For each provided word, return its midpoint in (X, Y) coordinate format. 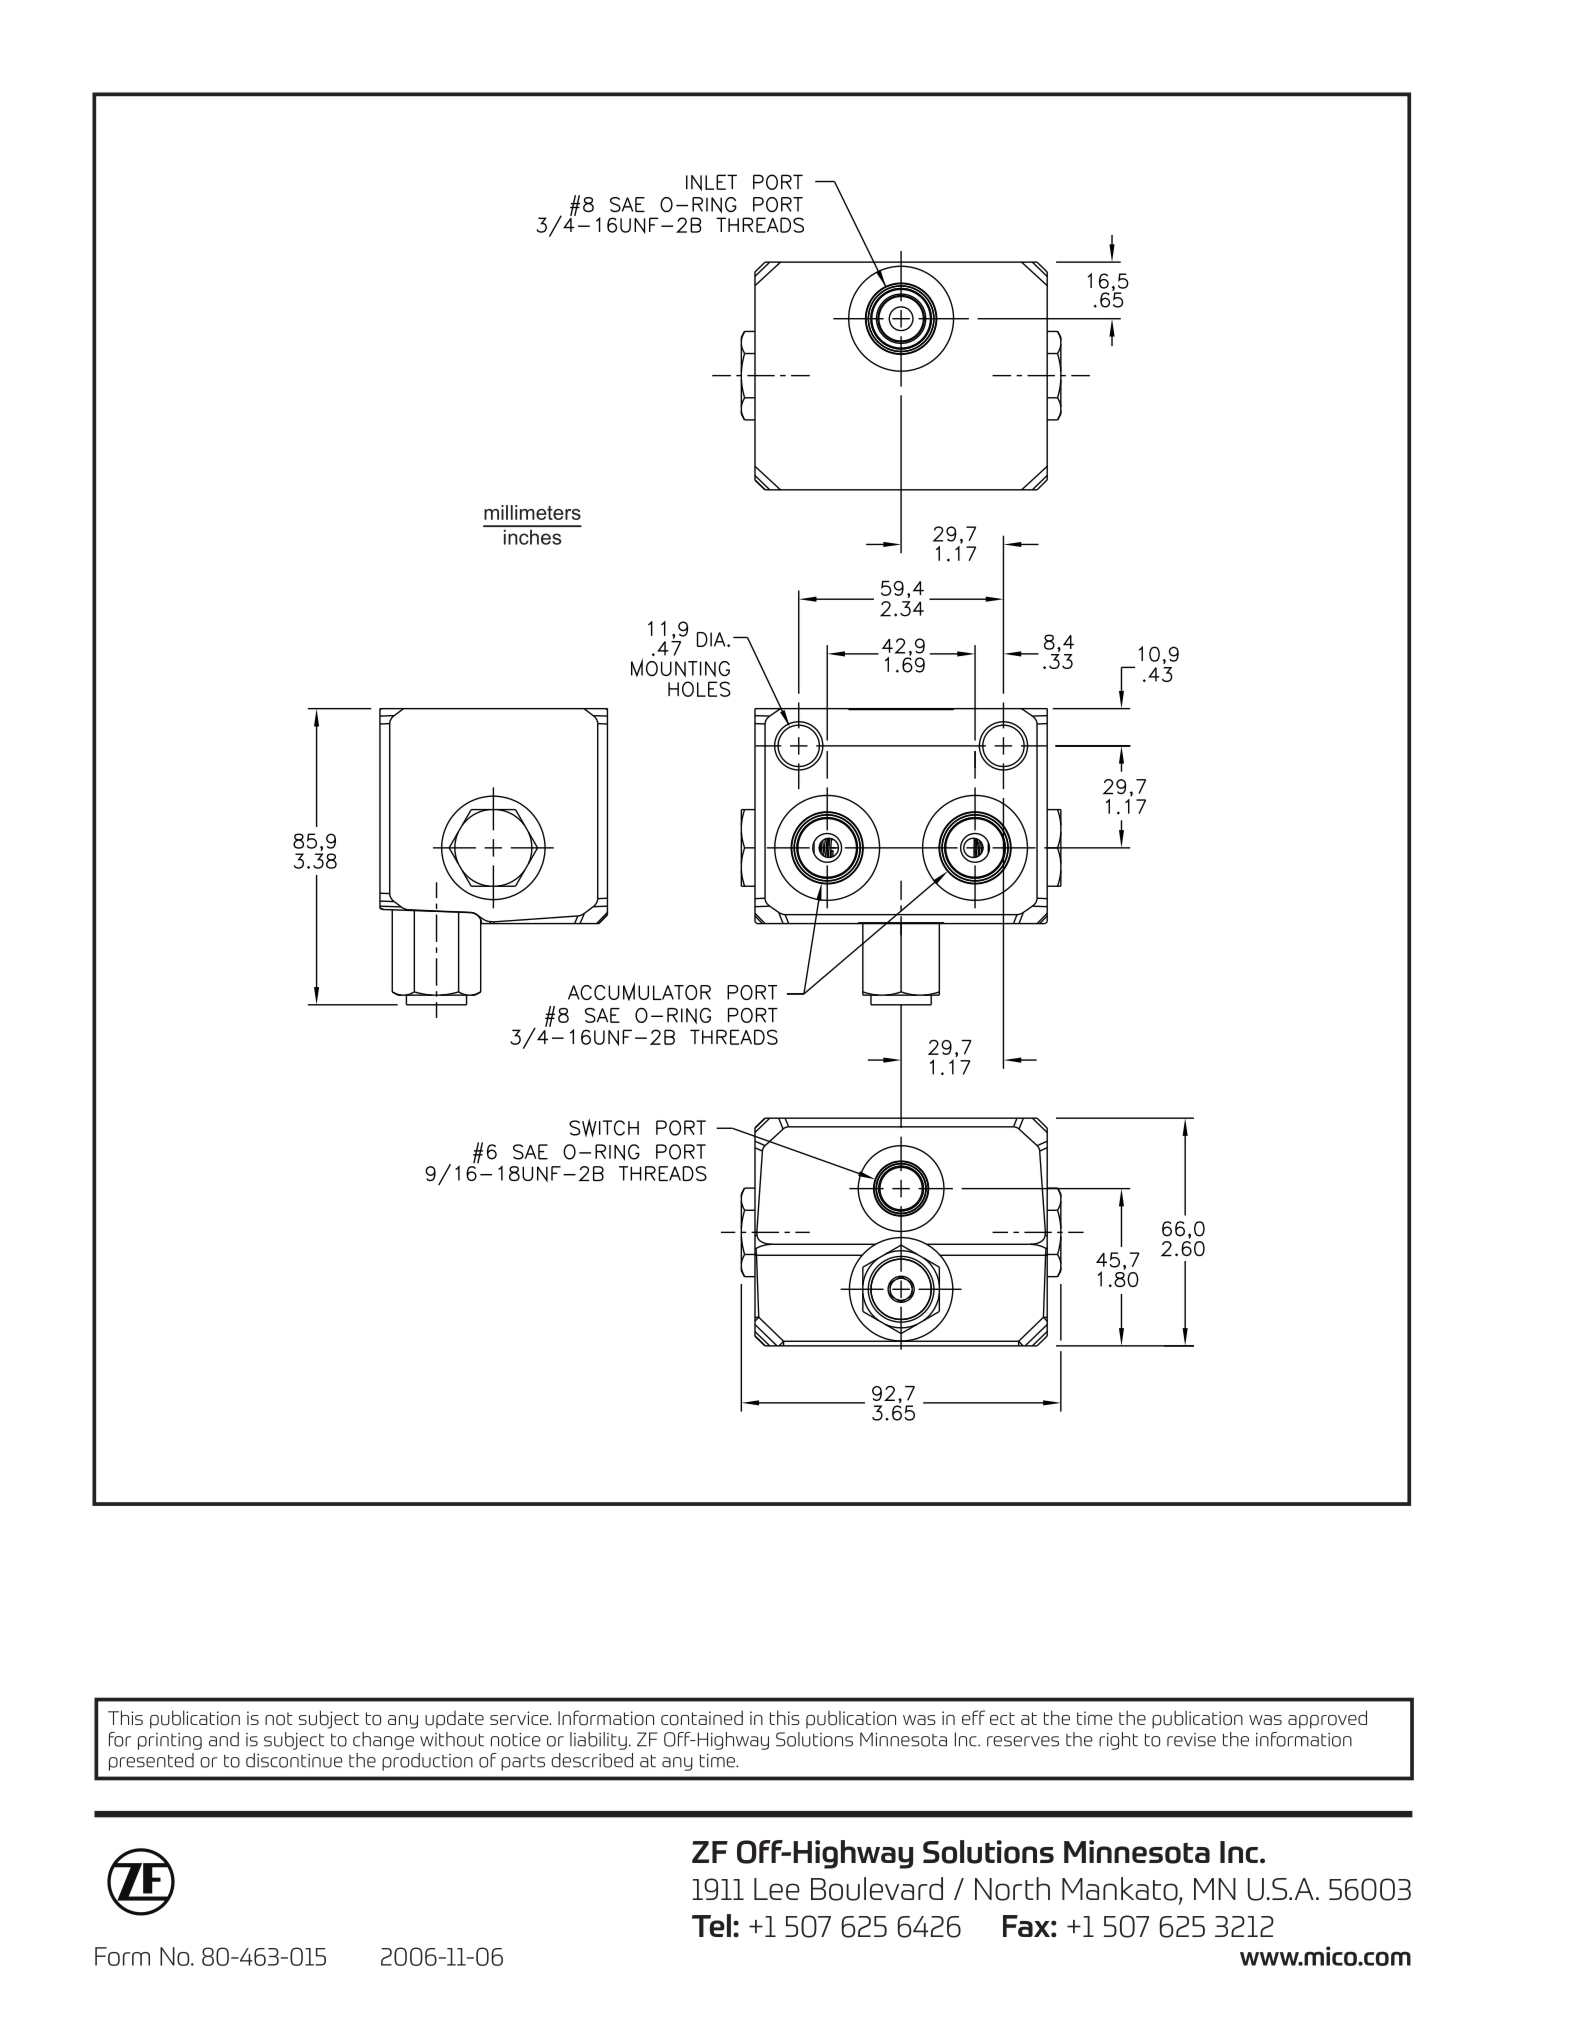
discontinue (294, 1760)
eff (973, 1717)
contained (702, 1718)
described (592, 1760)
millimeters (532, 512)
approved (1327, 1719)
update (454, 1720)
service (520, 1718)
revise (1191, 1740)
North (1012, 1889)
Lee (777, 1889)
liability (598, 1741)
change (383, 1741)
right (1118, 1741)
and (224, 1739)
